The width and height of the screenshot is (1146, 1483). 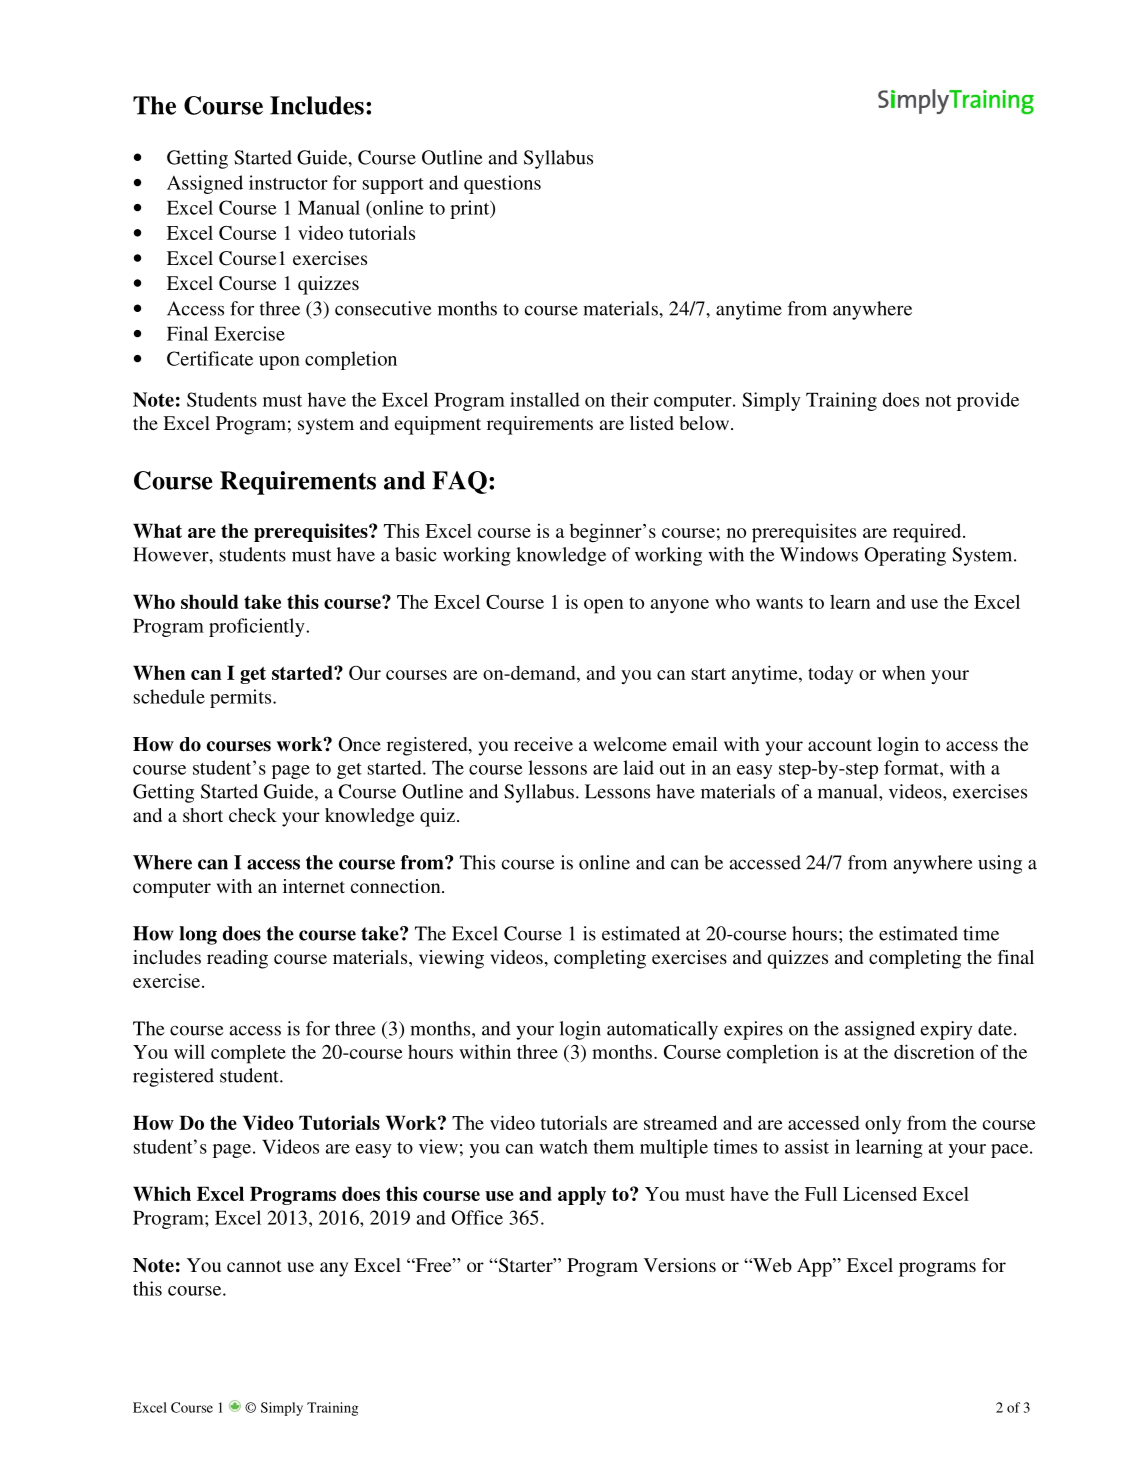 What do you see at coordinates (840, 745) in the screenshot?
I see `account` at bounding box center [840, 745].
